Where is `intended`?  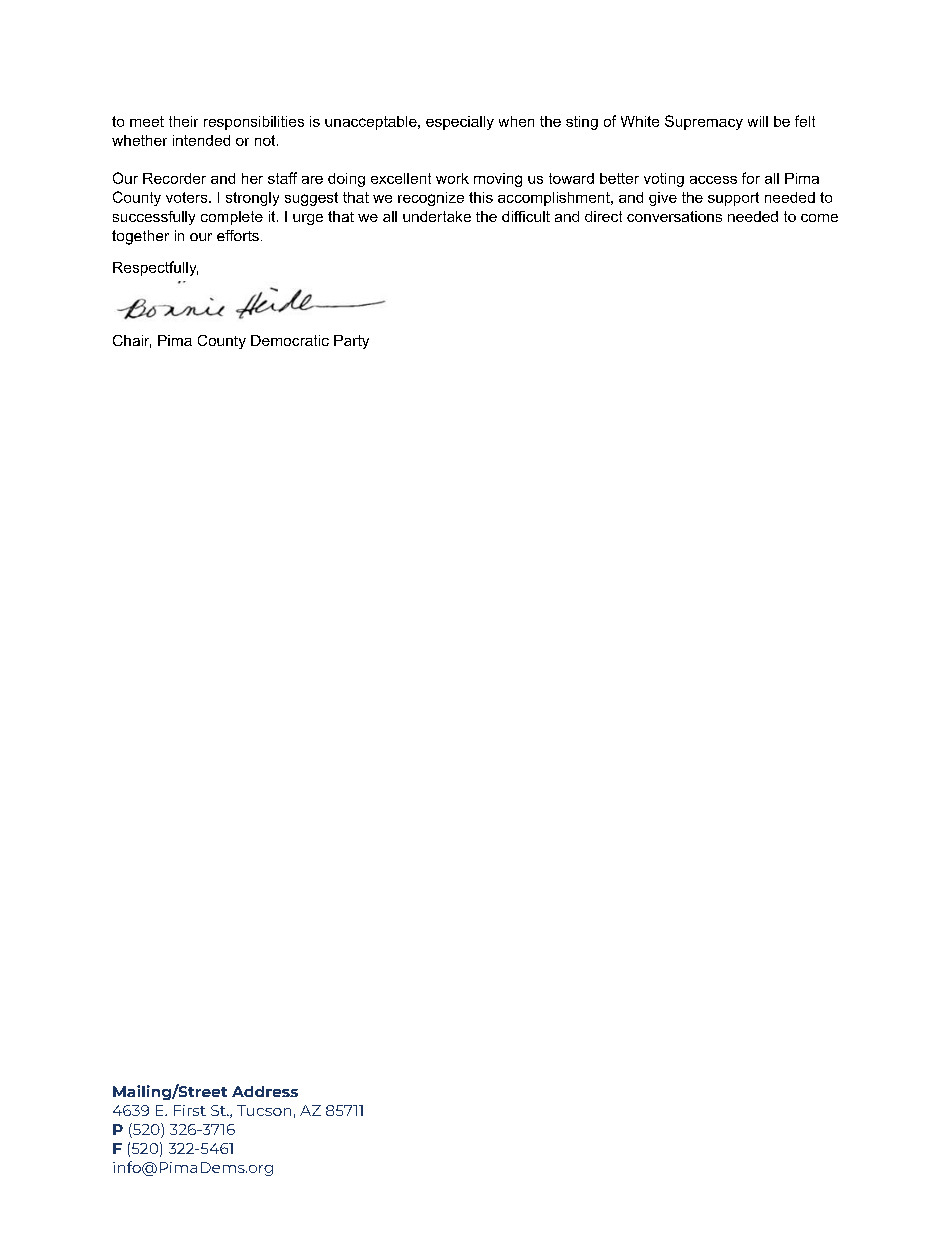 intended is located at coordinates (201, 140).
